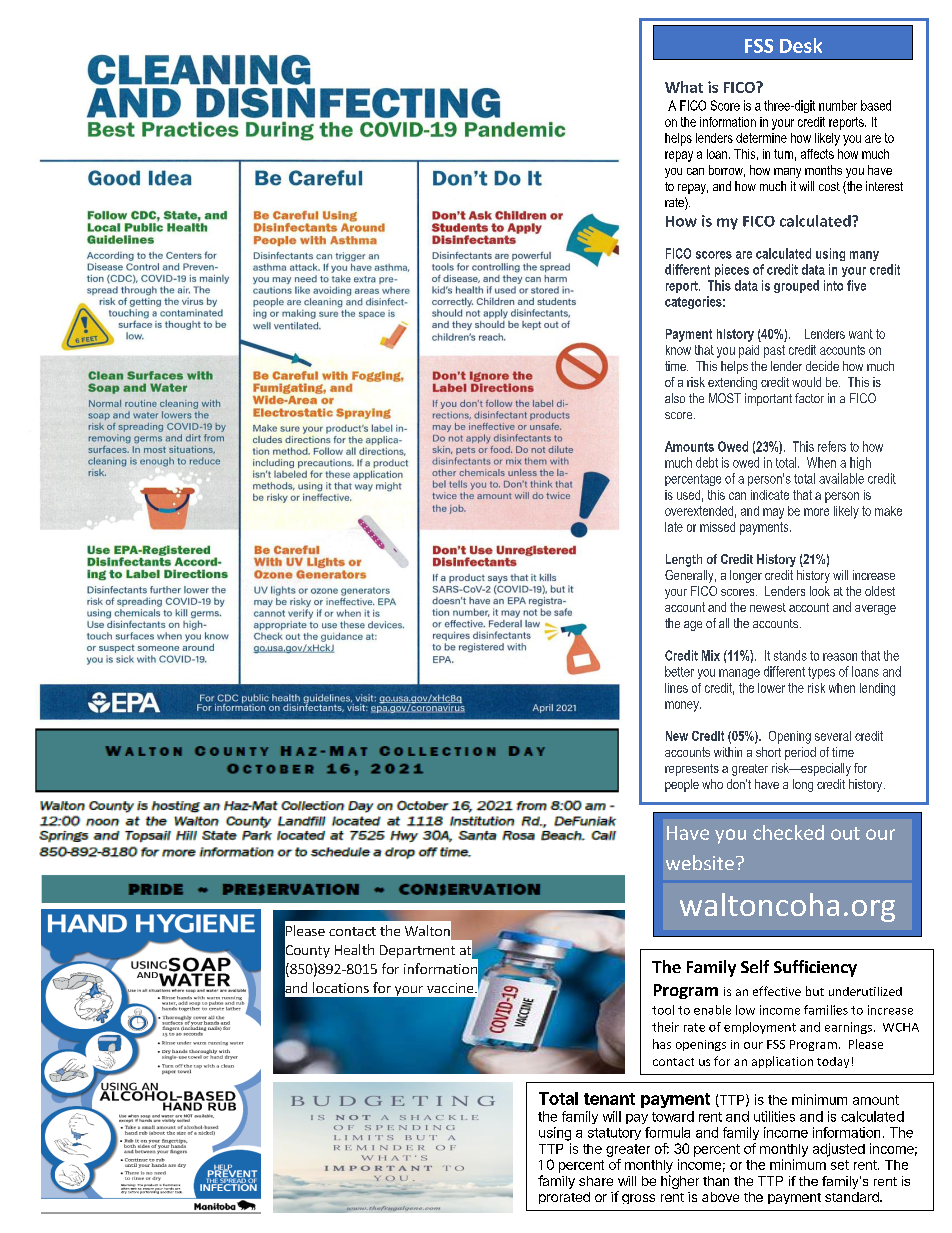 The height and width of the image is (1233, 952). Describe the element at coordinates (761, 138) in the image. I see `determine` at that location.
